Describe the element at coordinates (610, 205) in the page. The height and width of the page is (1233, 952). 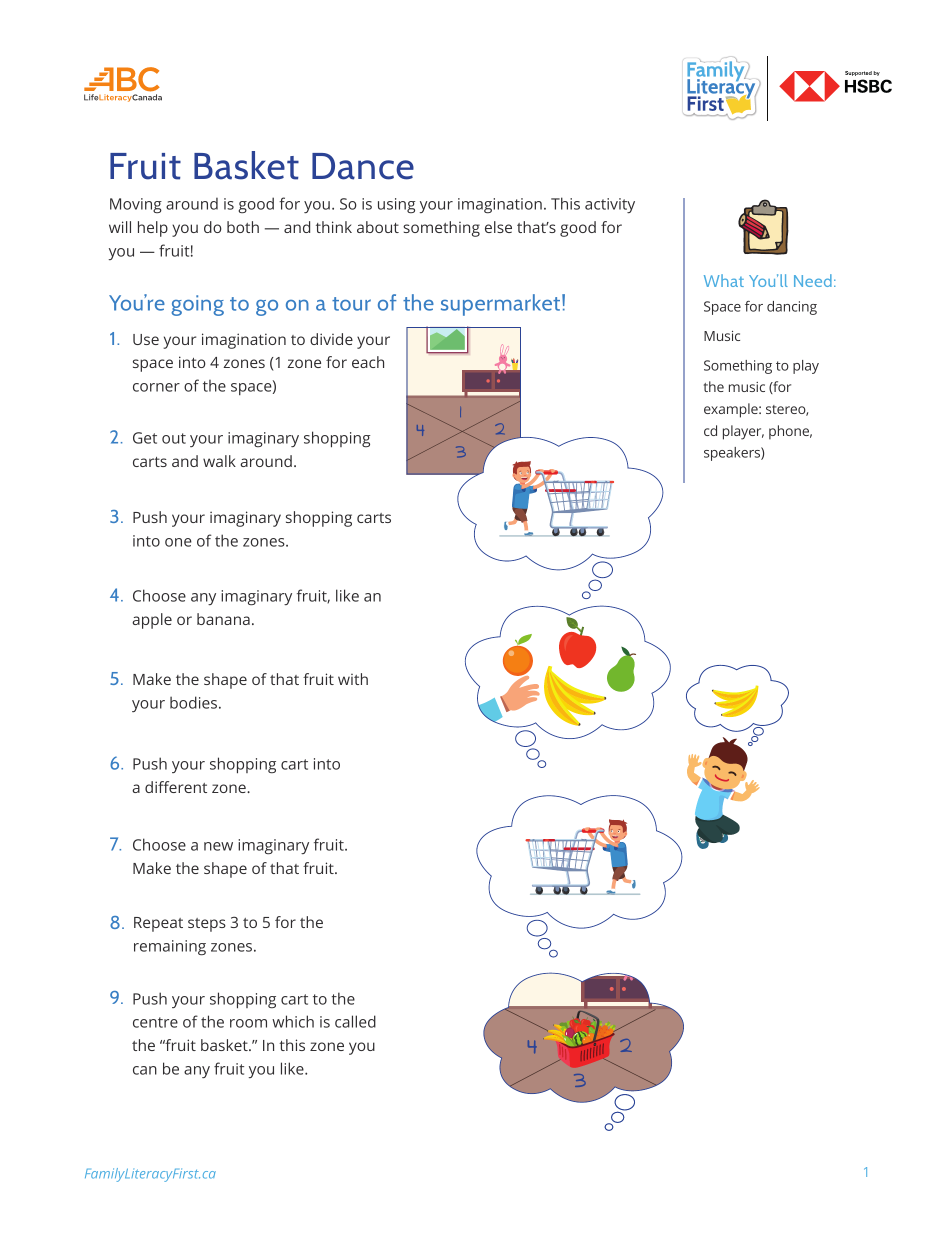
I see `activity` at that location.
